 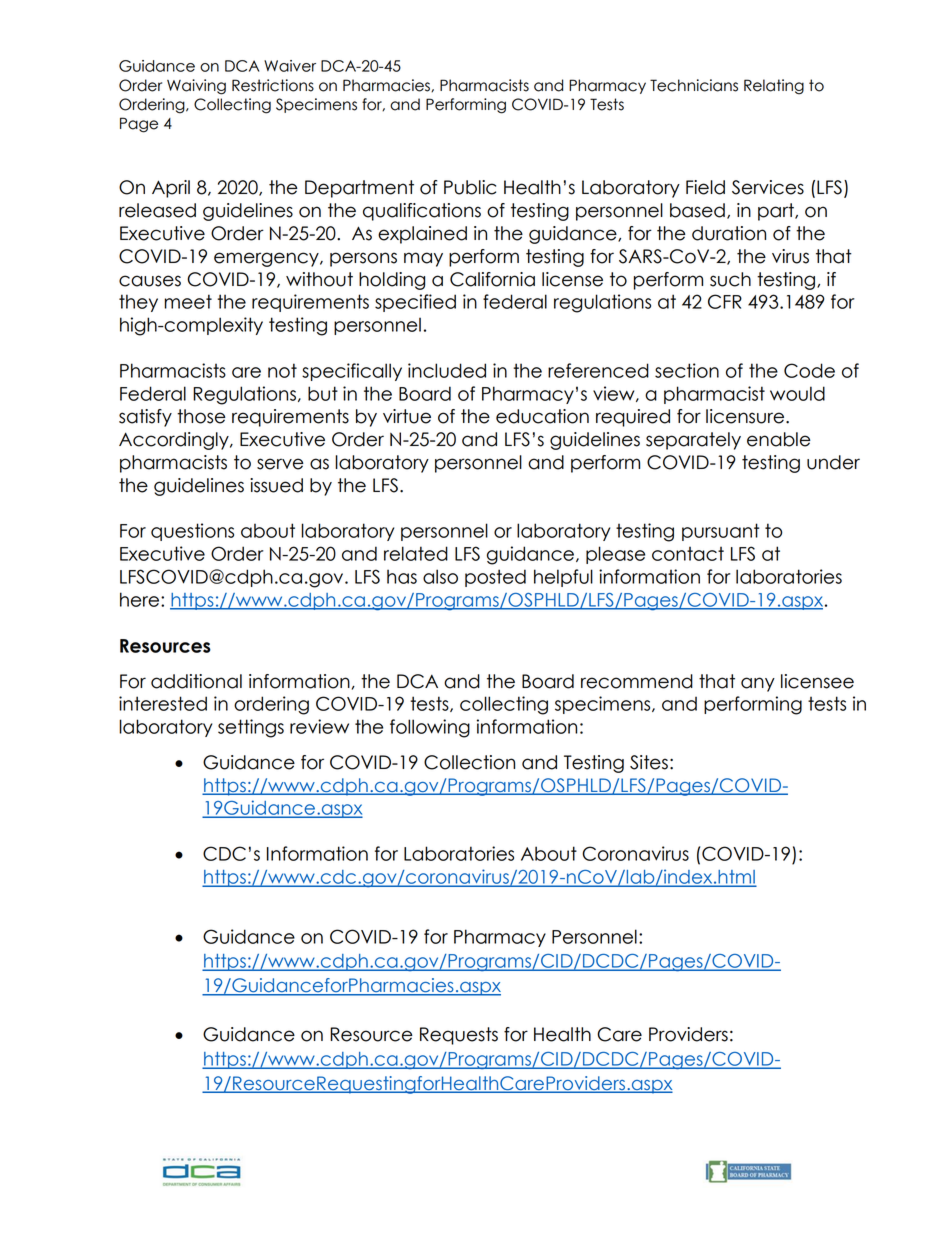 I want to click on any, so click(x=758, y=684).
